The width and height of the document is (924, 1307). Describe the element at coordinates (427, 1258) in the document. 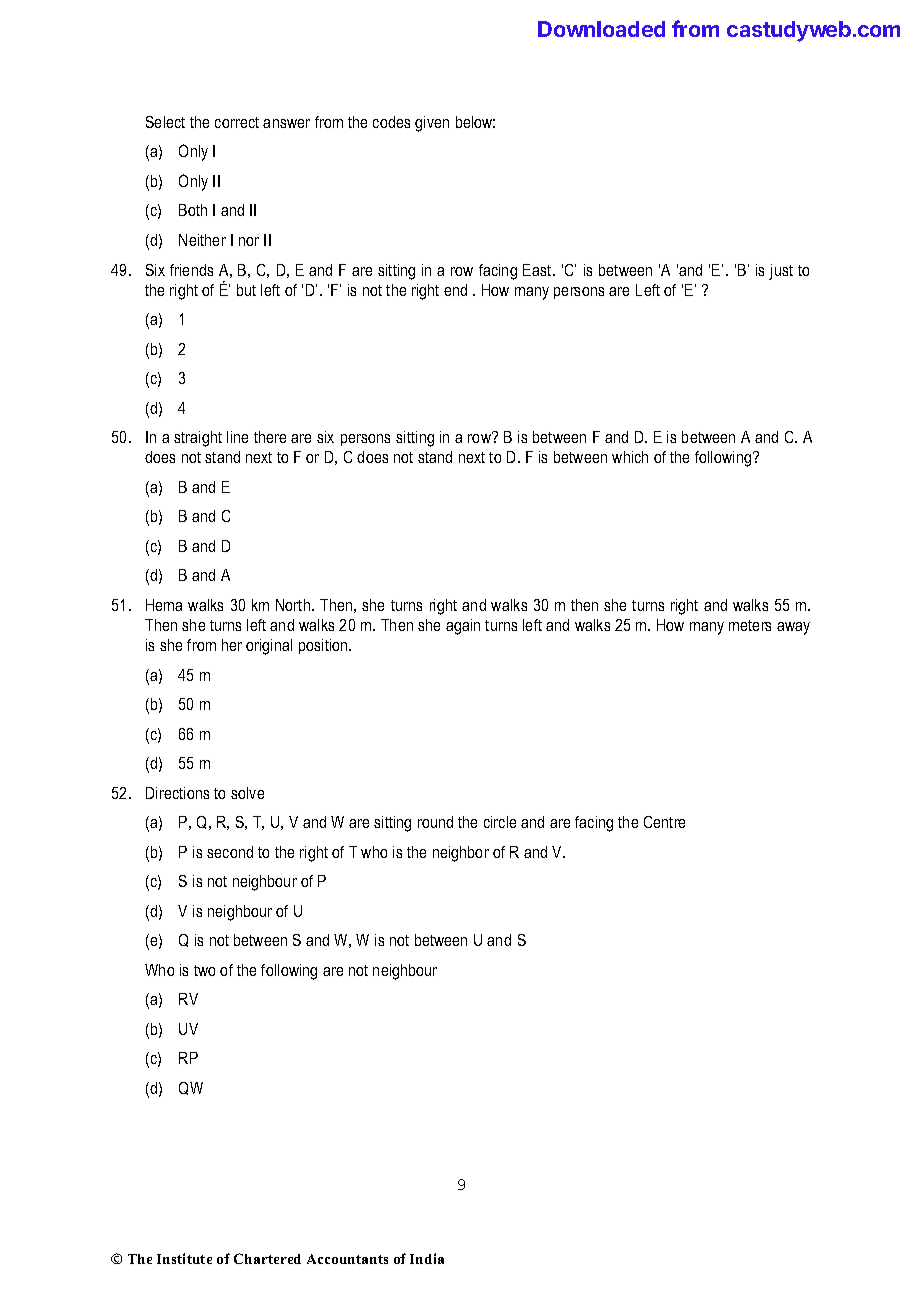

I see `India` at that location.
